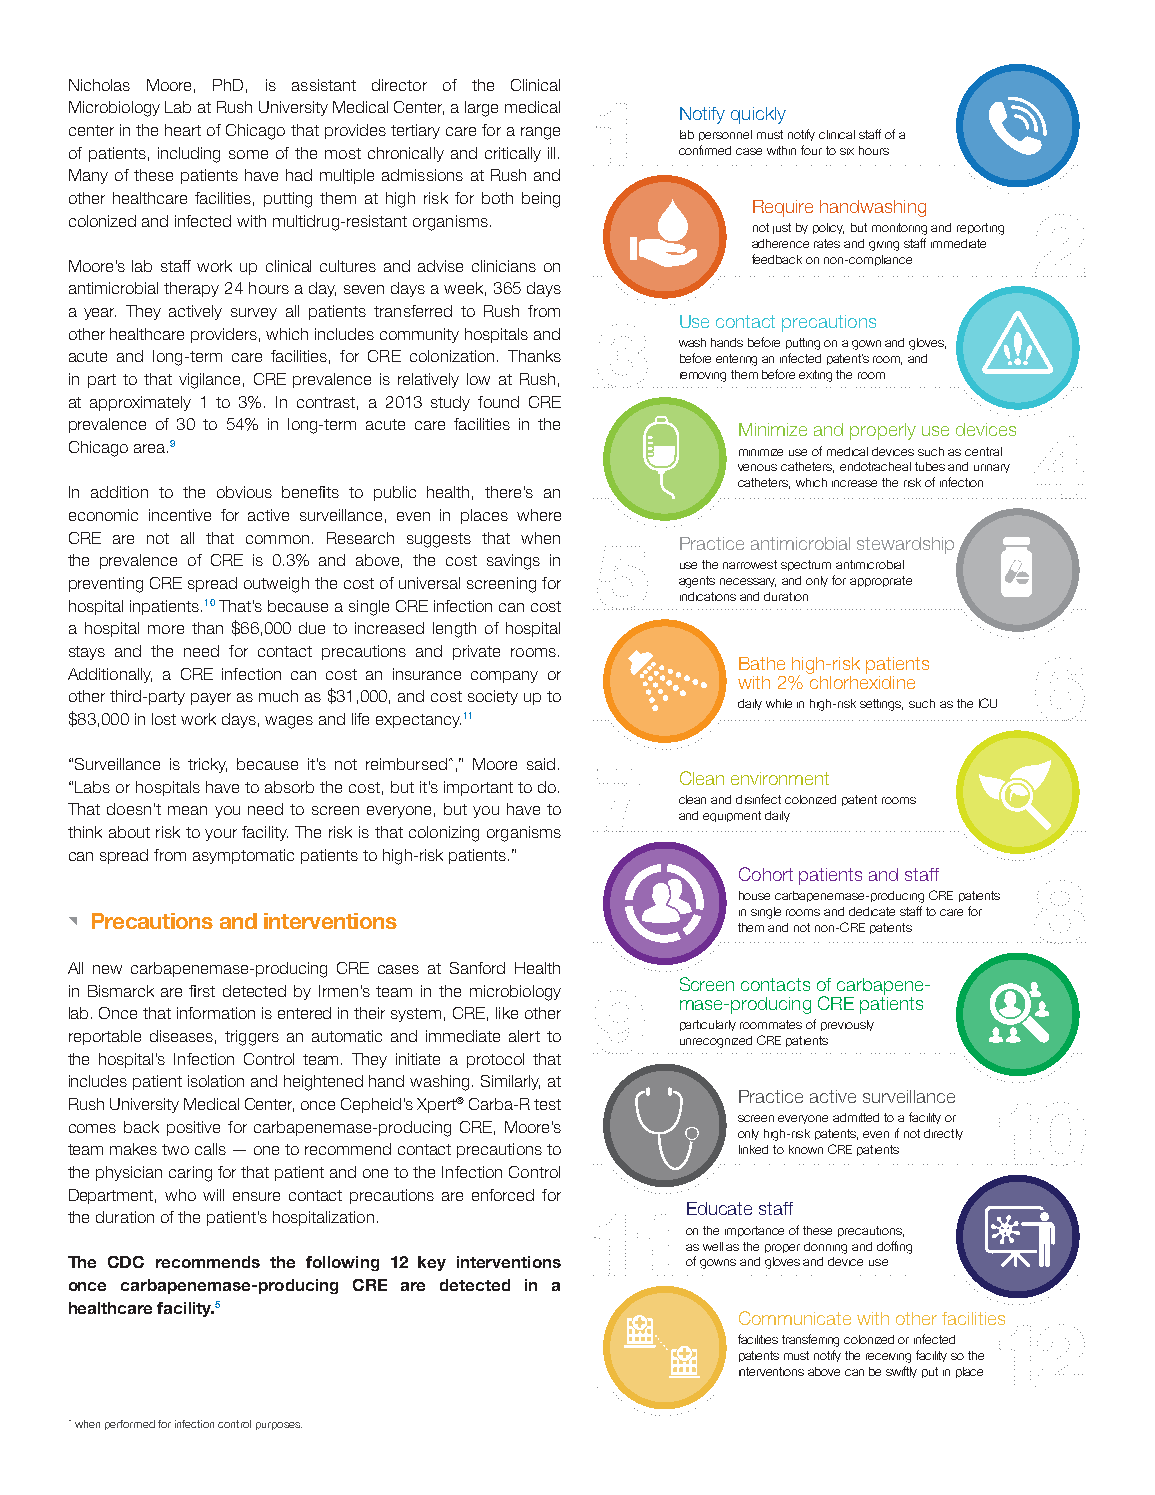 The height and width of the screenshot is (1495, 1155). I want to click on test, so click(547, 1104).
